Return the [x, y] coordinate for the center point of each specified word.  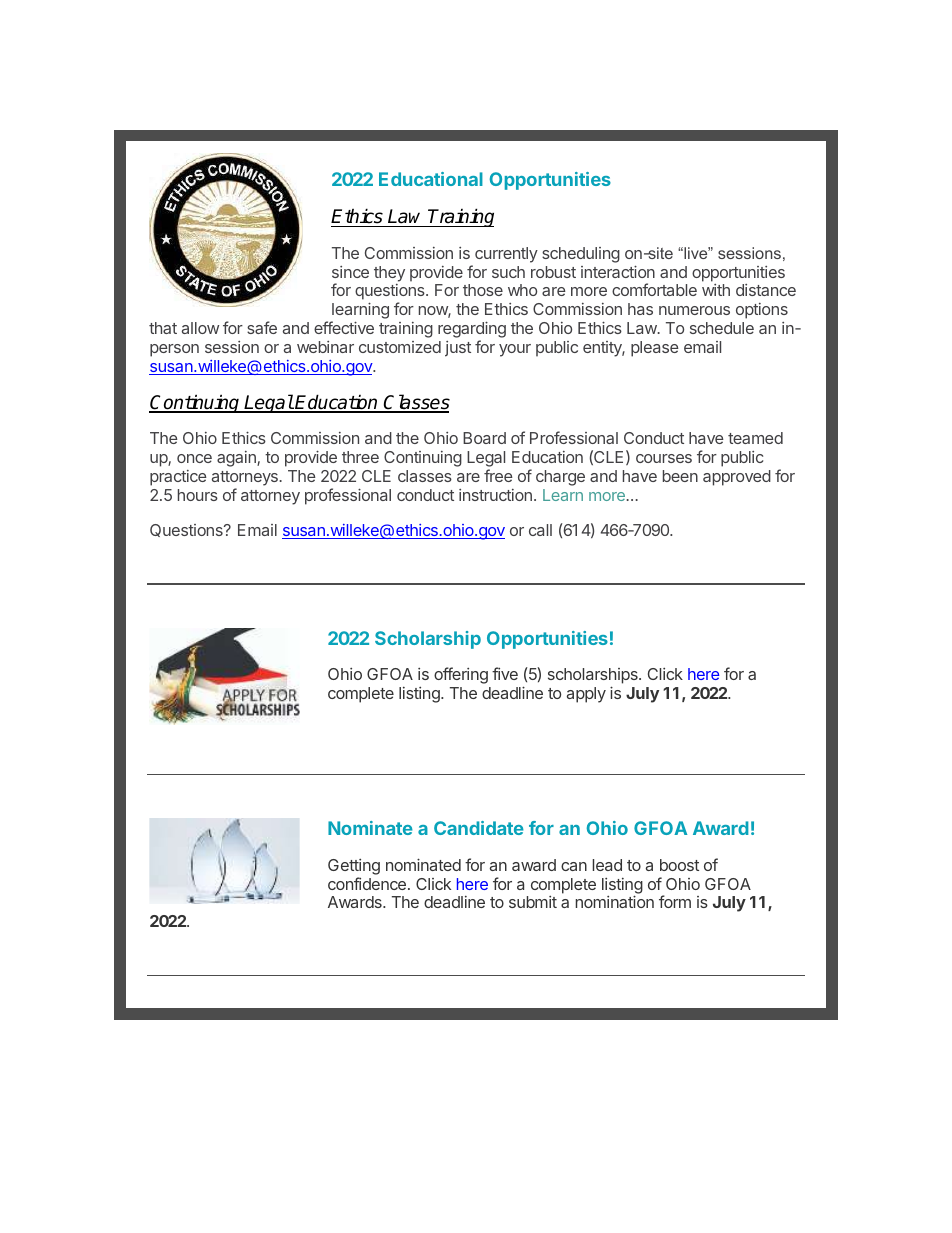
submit [533, 902]
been [680, 476]
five [505, 673]
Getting [354, 867]
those [483, 290]
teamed [755, 438]
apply [586, 695]
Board [484, 438]
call [540, 530]
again [237, 459]
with [716, 290]
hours [198, 495]
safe [262, 327]
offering [461, 675]
